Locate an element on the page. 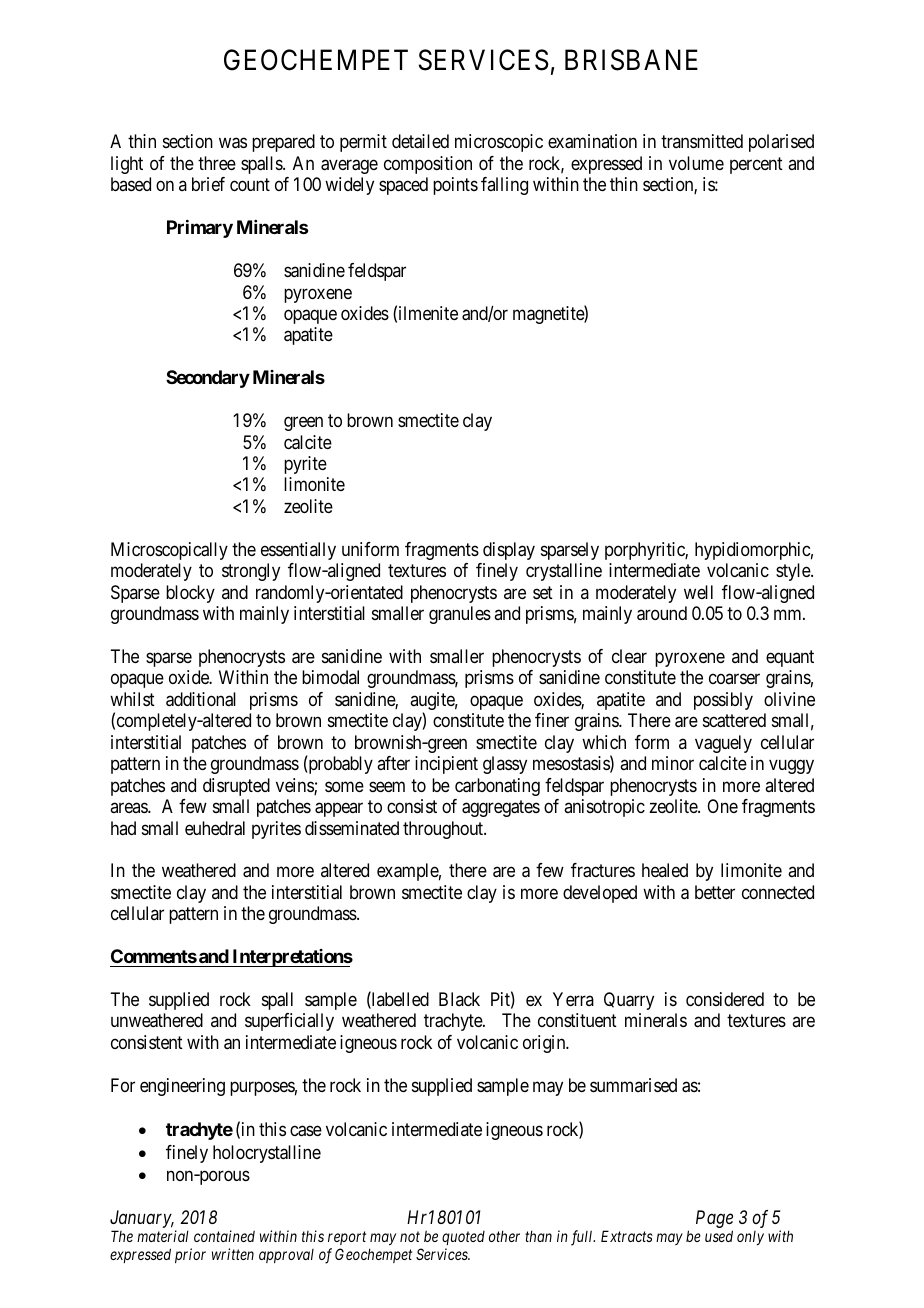  was is located at coordinates (233, 143).
